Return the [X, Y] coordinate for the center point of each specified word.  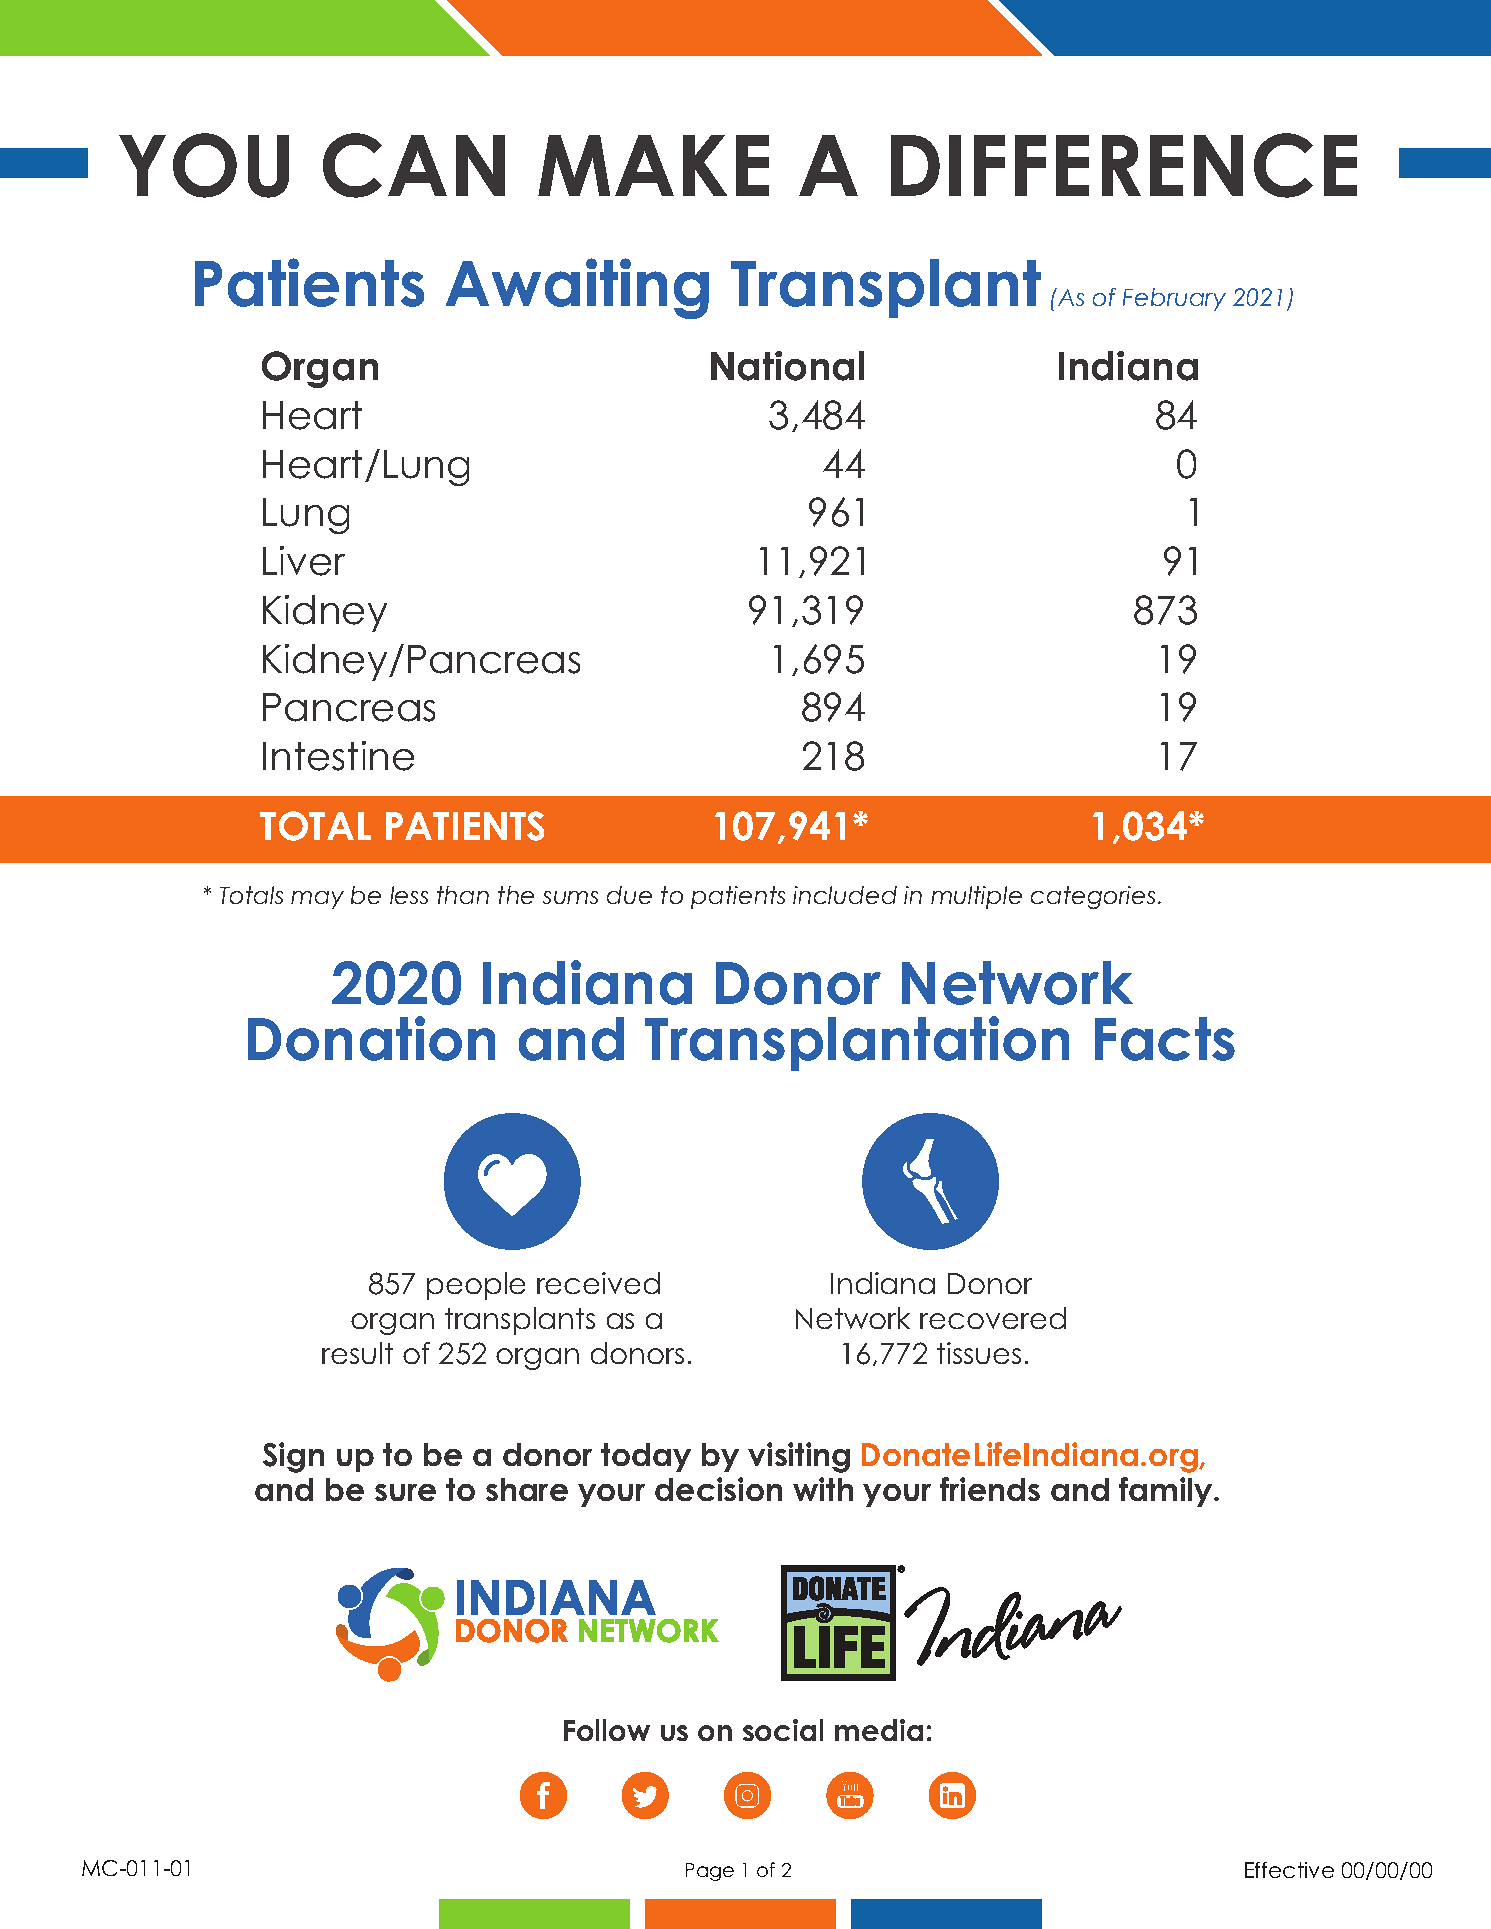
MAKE [653, 165]
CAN [414, 165]
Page [710, 1872]
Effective [1289, 1870]
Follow [607, 1730]
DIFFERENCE [1124, 165]
